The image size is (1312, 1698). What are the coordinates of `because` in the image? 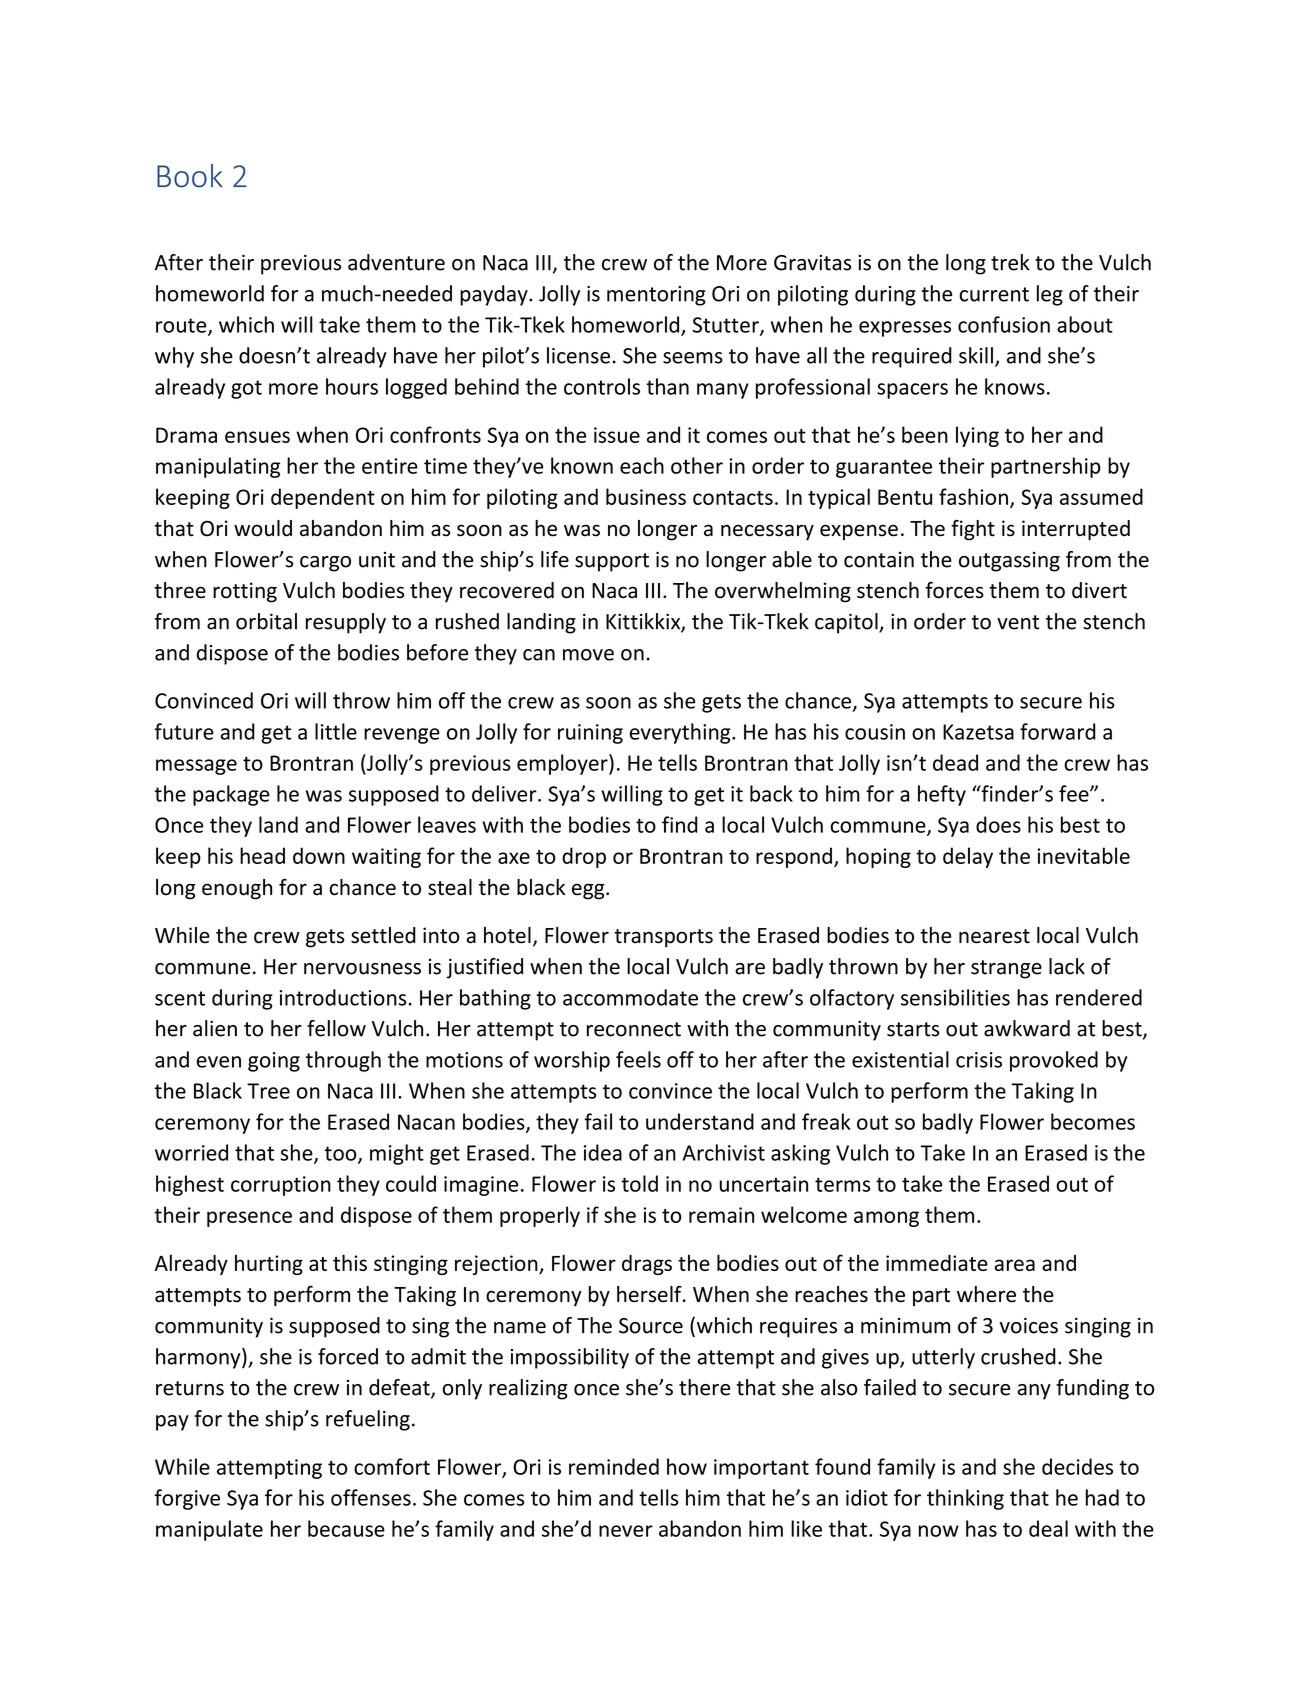 It's located at (346, 1528).
